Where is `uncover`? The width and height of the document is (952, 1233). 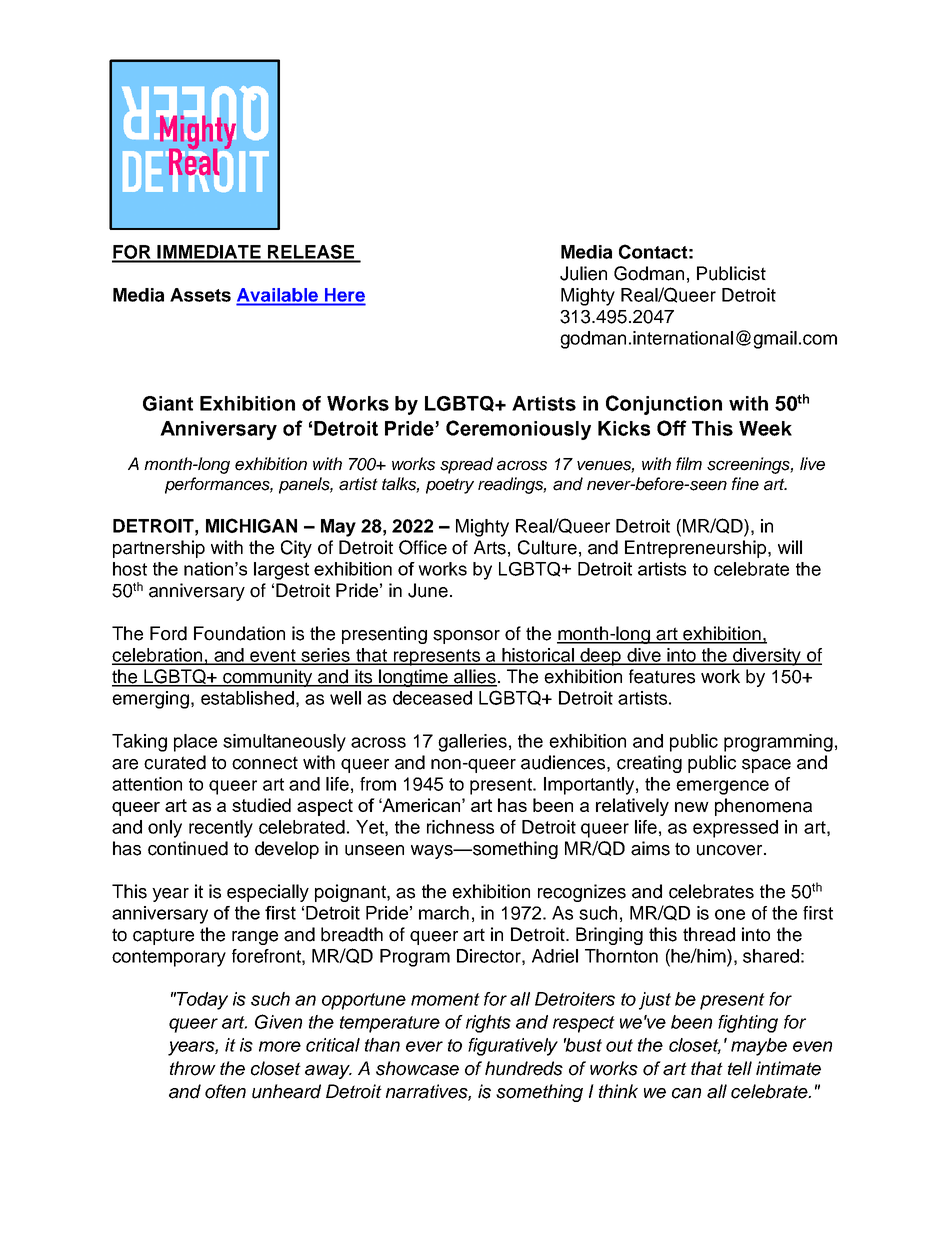 uncover is located at coordinates (731, 850).
